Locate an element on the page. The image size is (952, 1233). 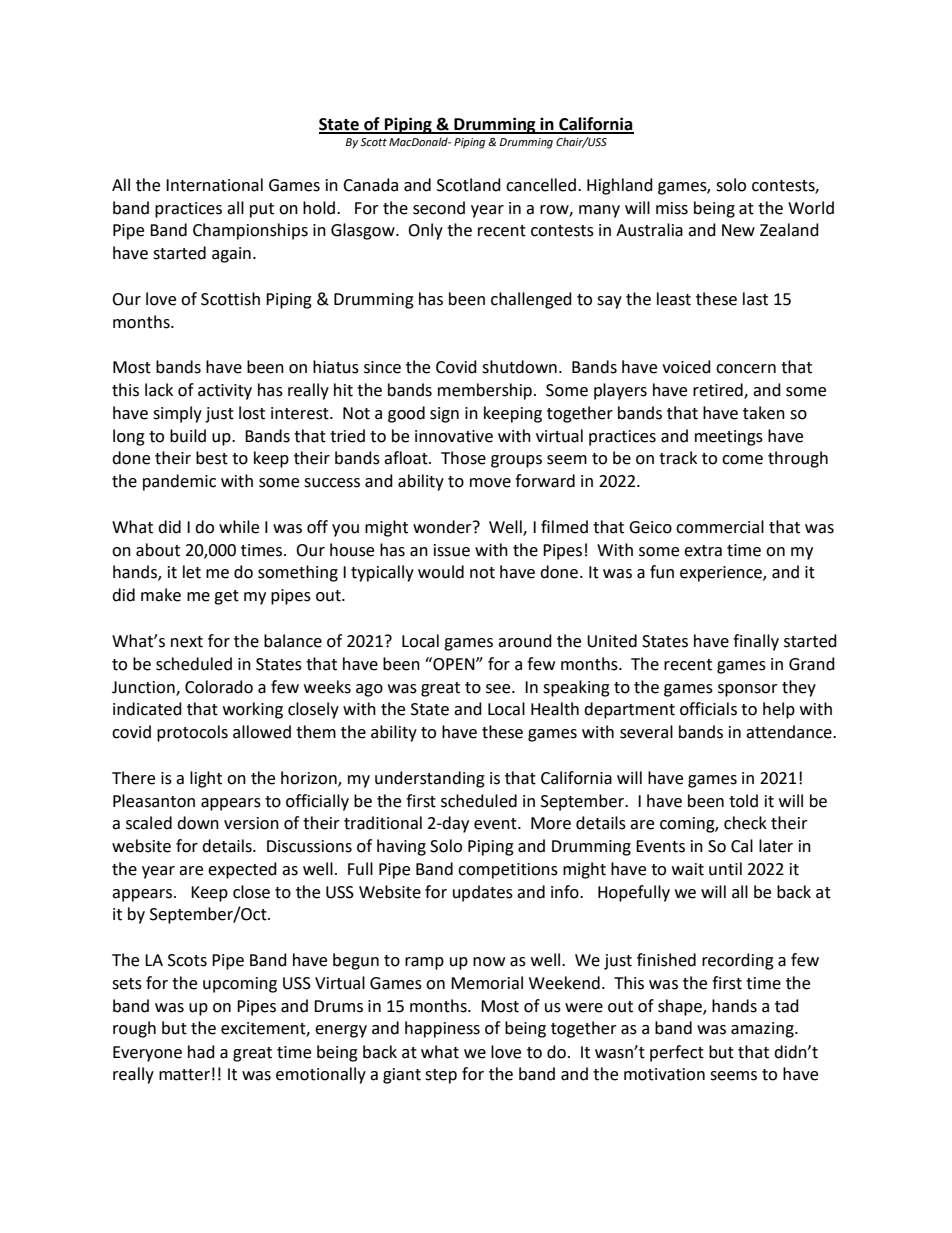
International is located at coordinates (214, 185).
